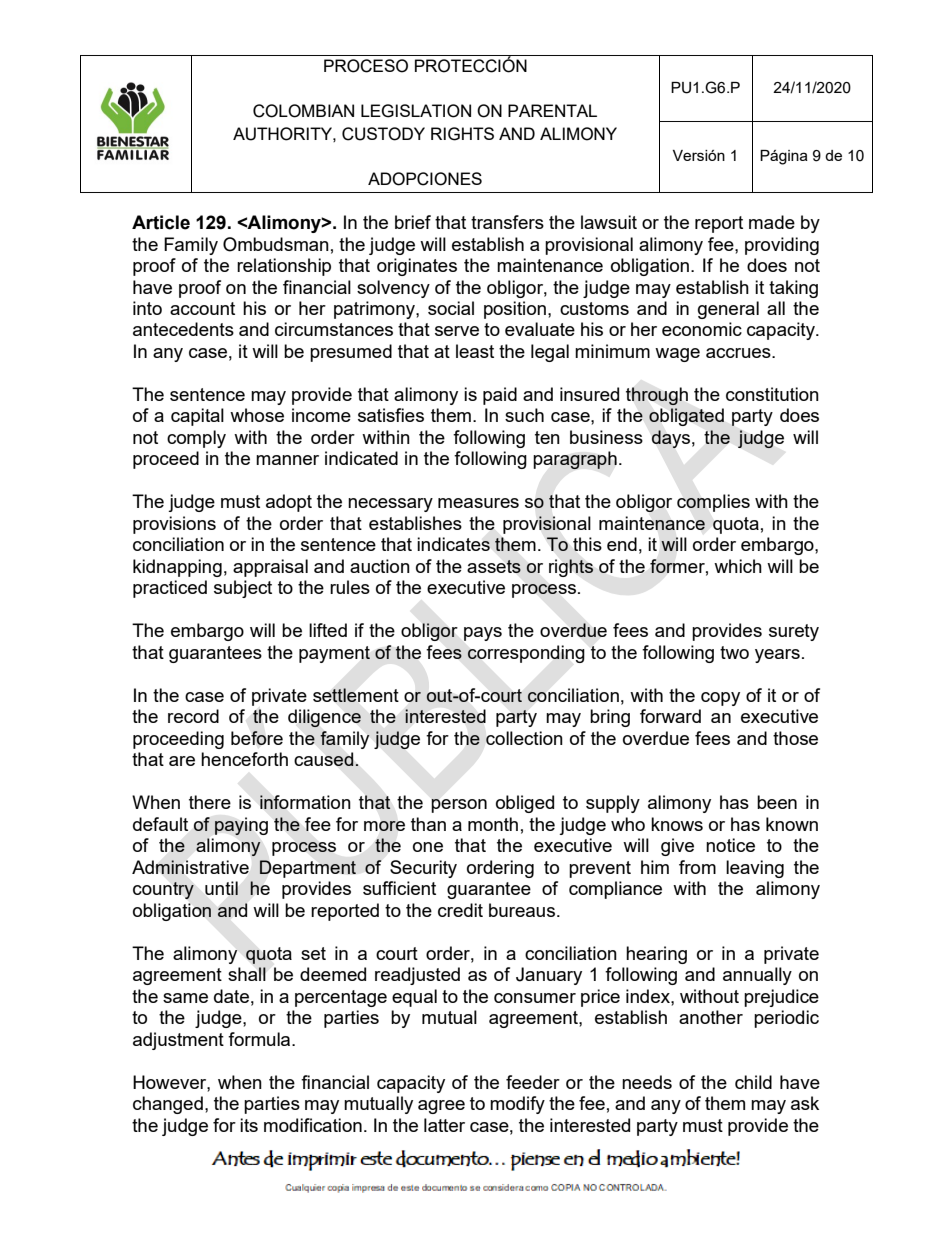  I want to click on person, so click(459, 806).
